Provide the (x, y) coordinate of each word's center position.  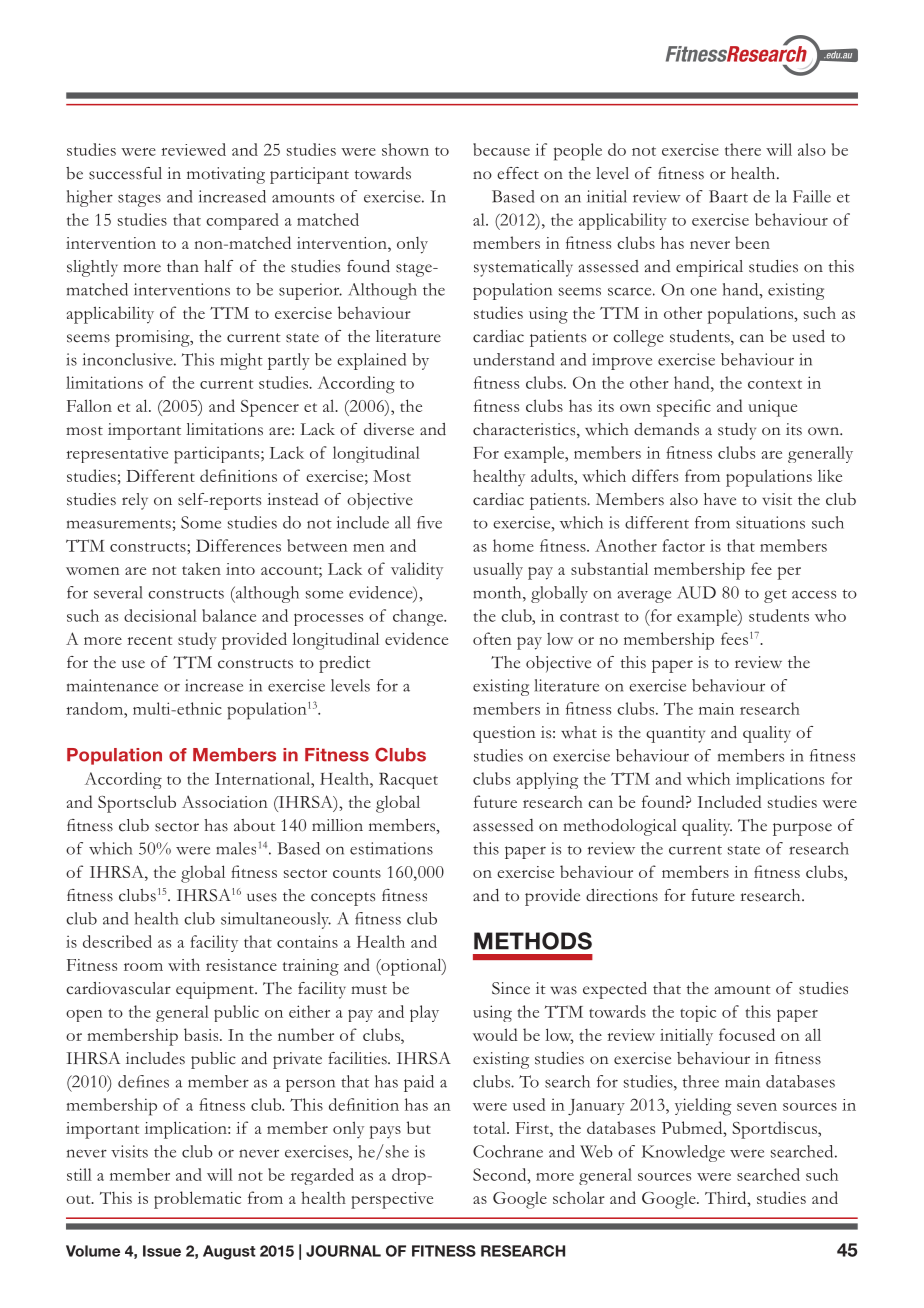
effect (518, 173)
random (95, 708)
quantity (675, 734)
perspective (392, 1200)
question (504, 734)
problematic (197, 1200)
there (743, 149)
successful (125, 173)
